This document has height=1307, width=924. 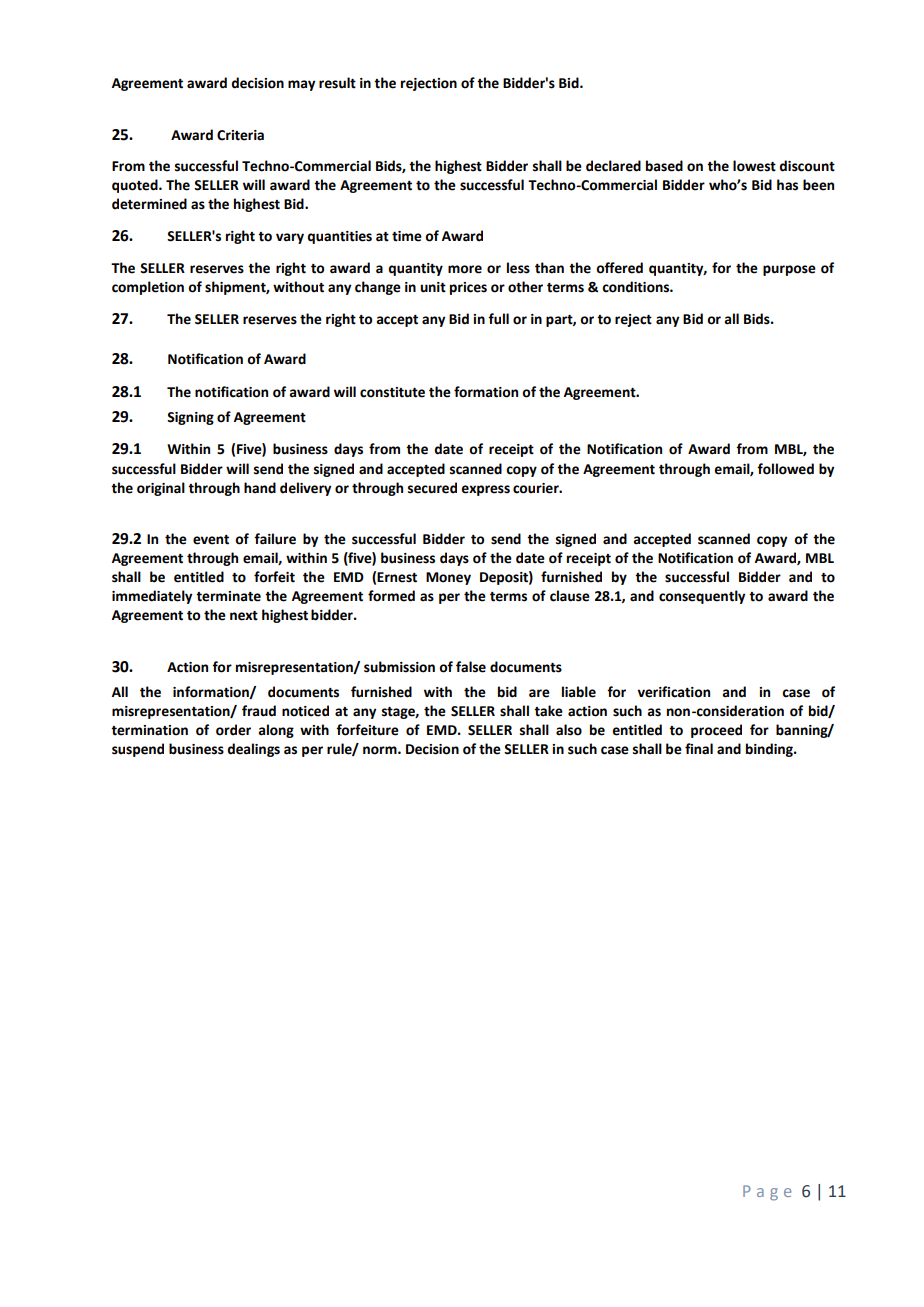 What do you see at coordinates (190, 418) in the document?
I see `Signing` at bounding box center [190, 418].
